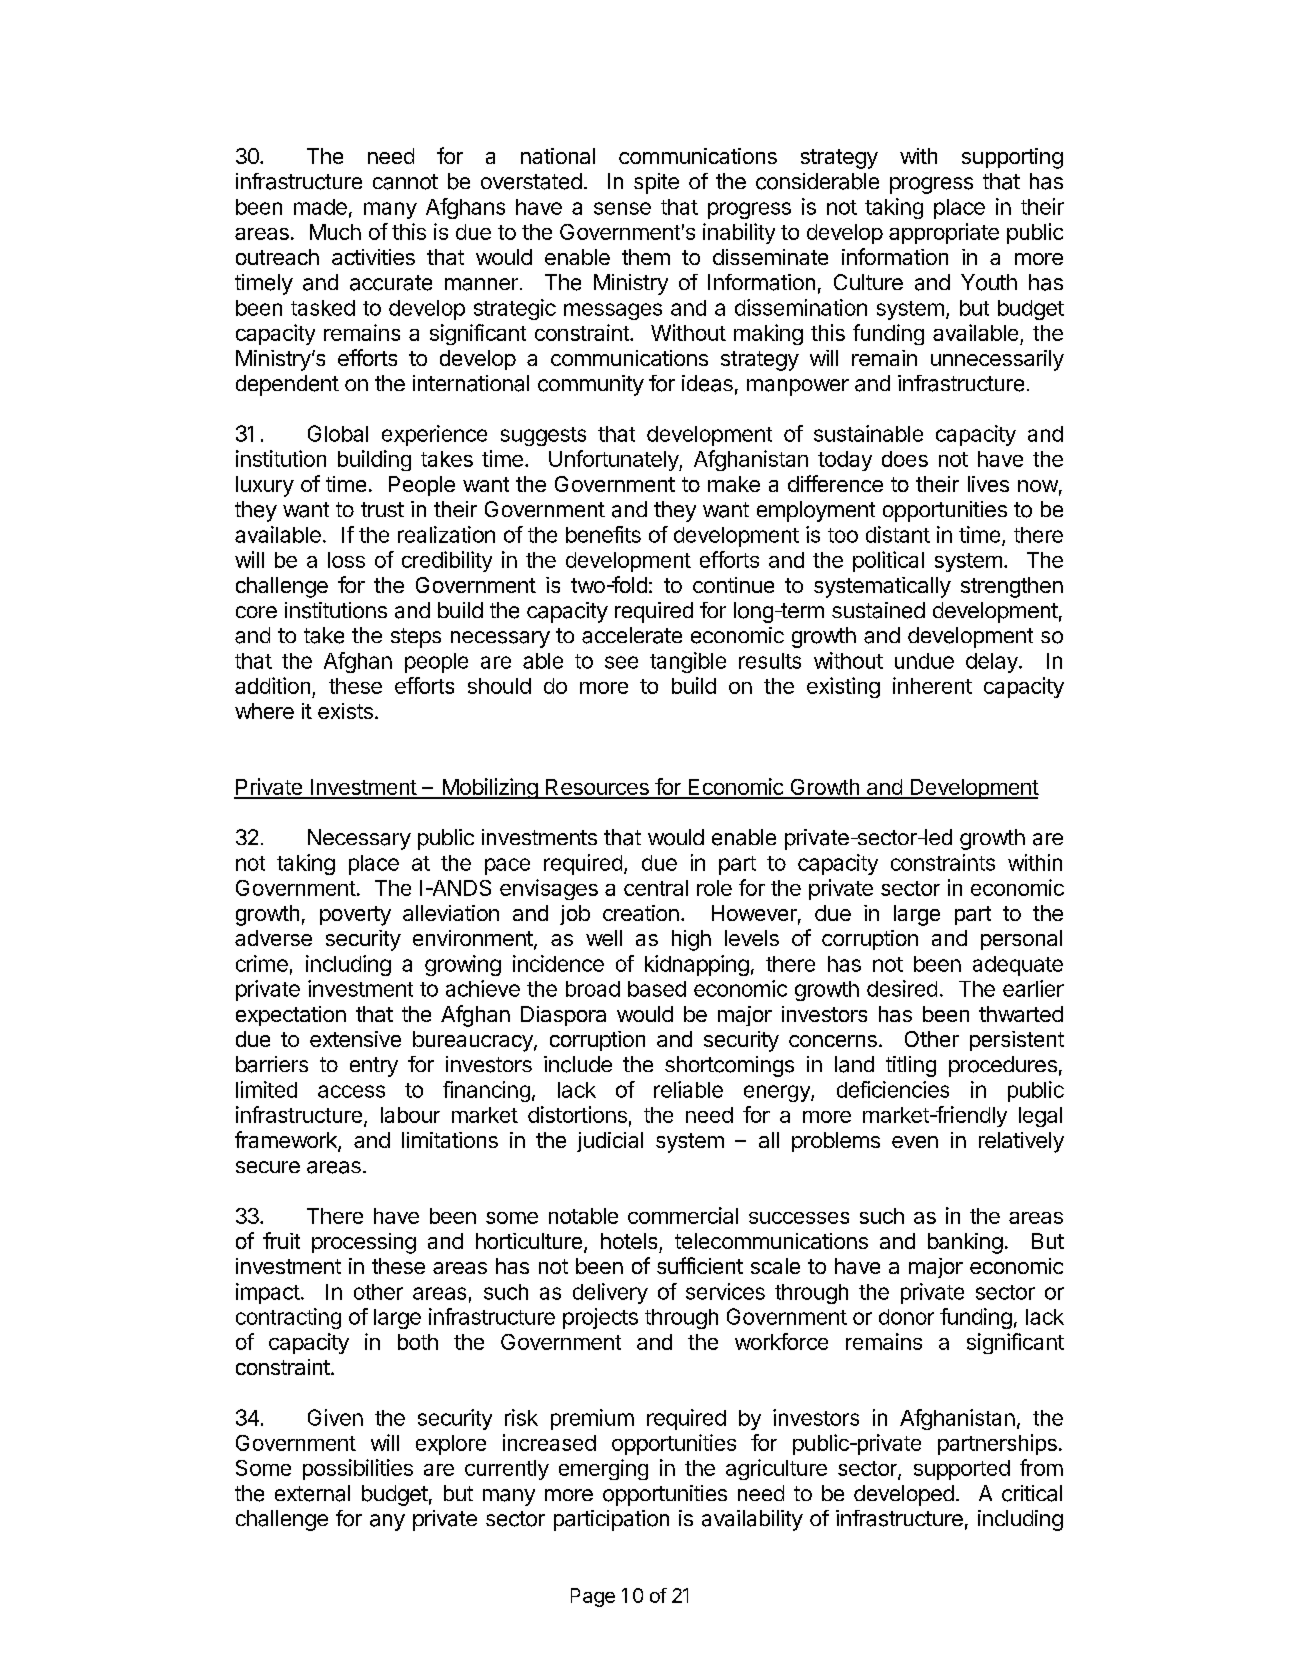 This document has width=1298, height=1679. What do you see at coordinates (346, 560) in the document?
I see `loss` at bounding box center [346, 560].
